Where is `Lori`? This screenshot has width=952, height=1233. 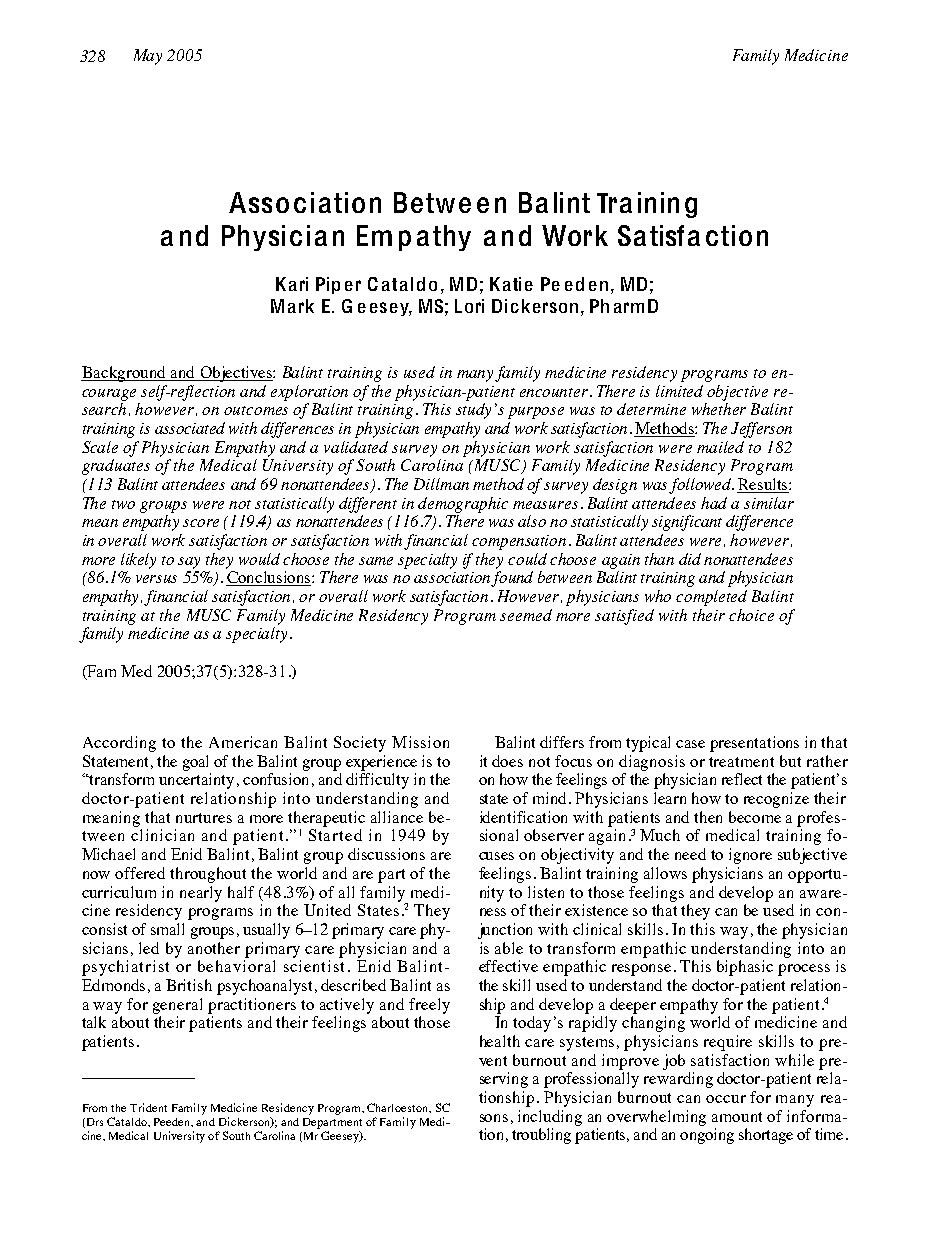 Lori is located at coordinates (469, 306).
